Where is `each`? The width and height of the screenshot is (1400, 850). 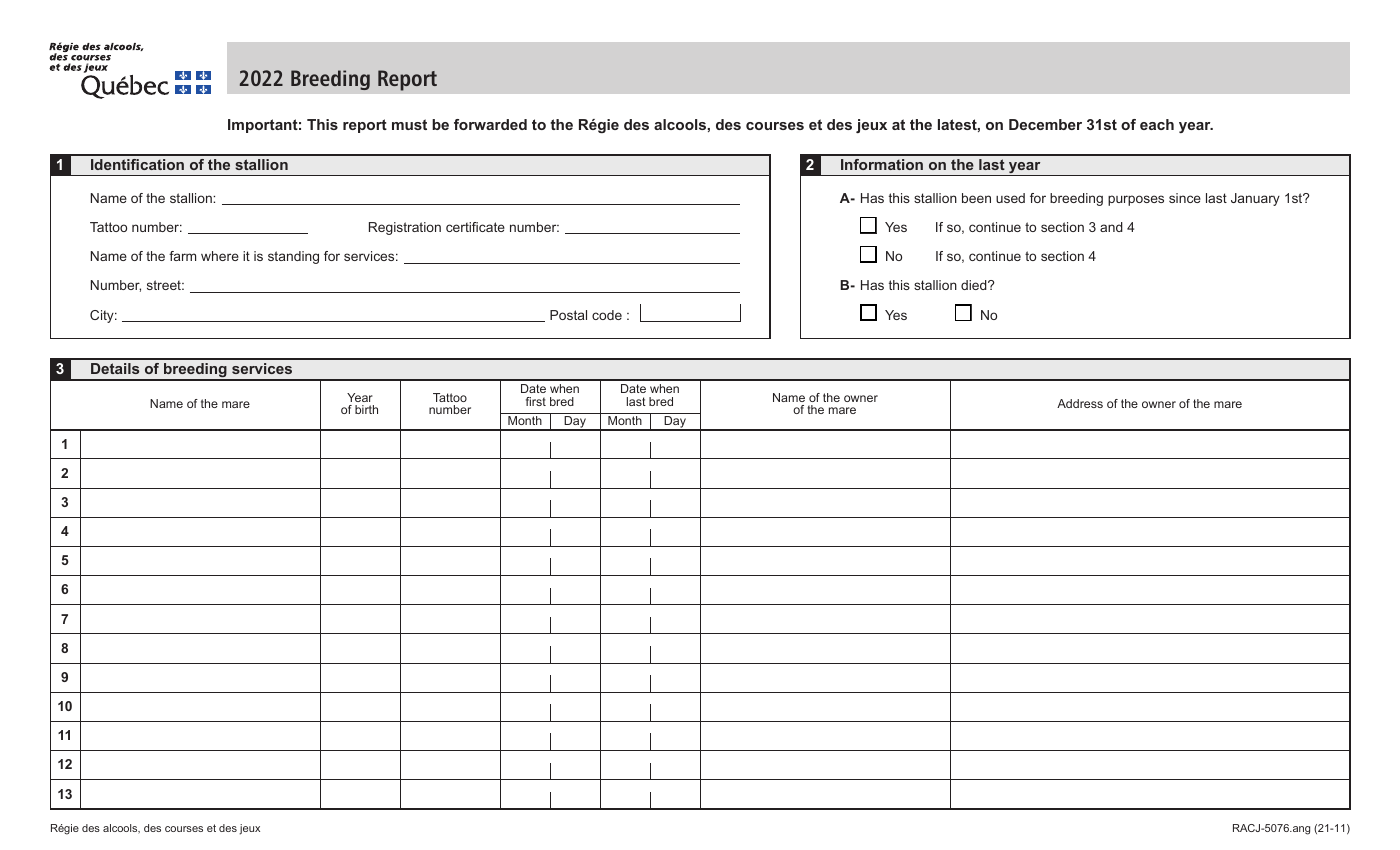 each is located at coordinates (1157, 124).
